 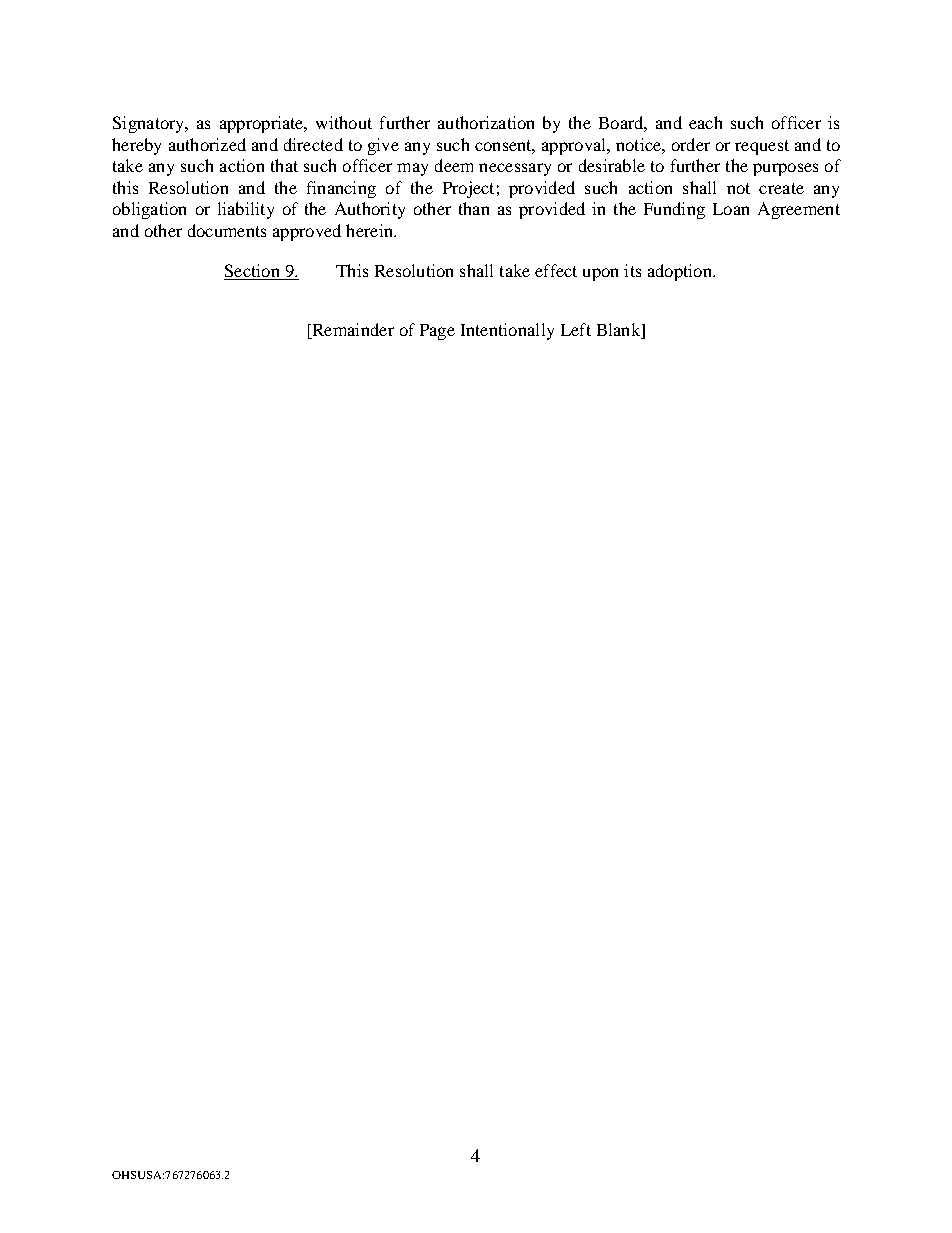 What do you see at coordinates (705, 122) in the screenshot?
I see `each` at bounding box center [705, 122].
